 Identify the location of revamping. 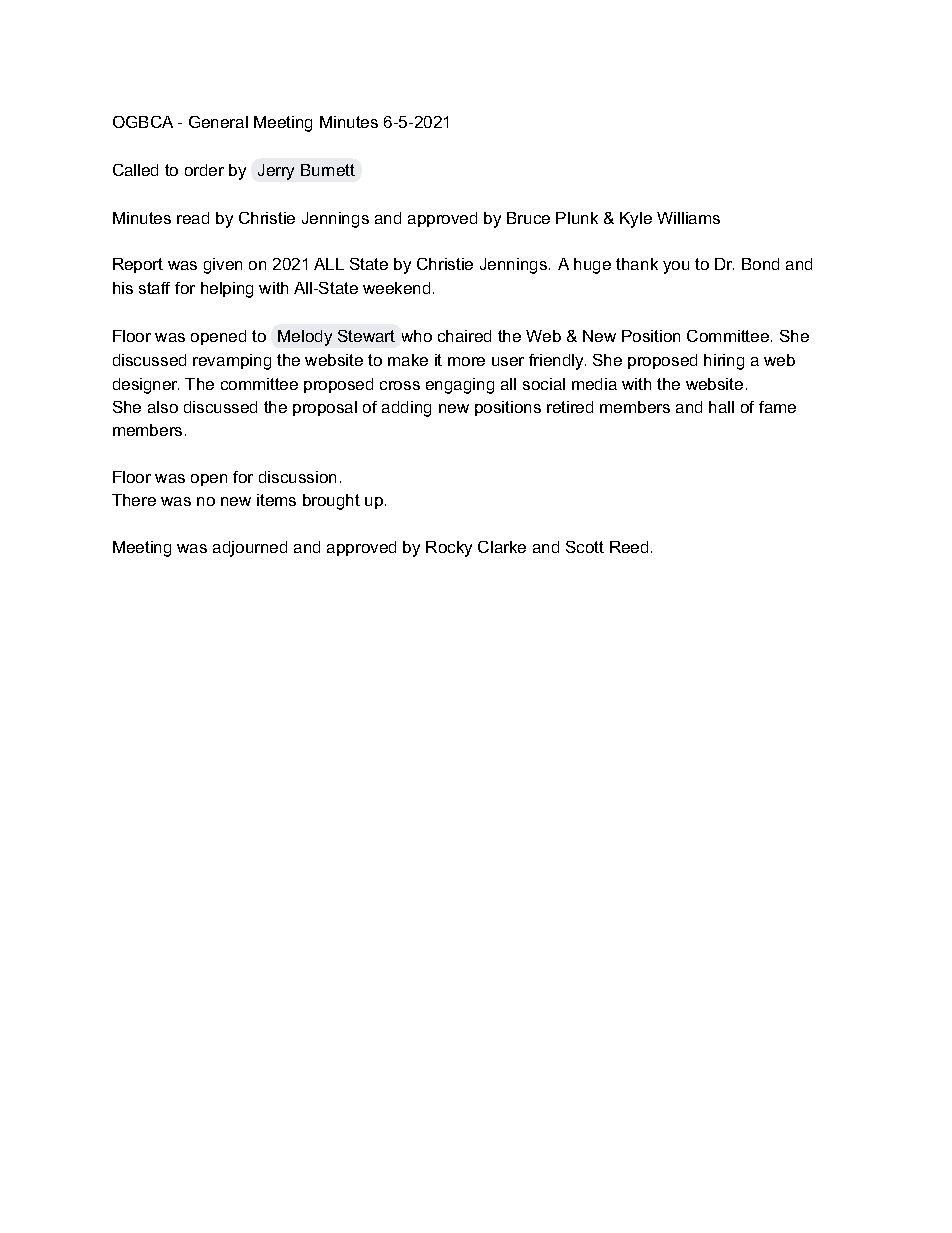
(232, 362).
